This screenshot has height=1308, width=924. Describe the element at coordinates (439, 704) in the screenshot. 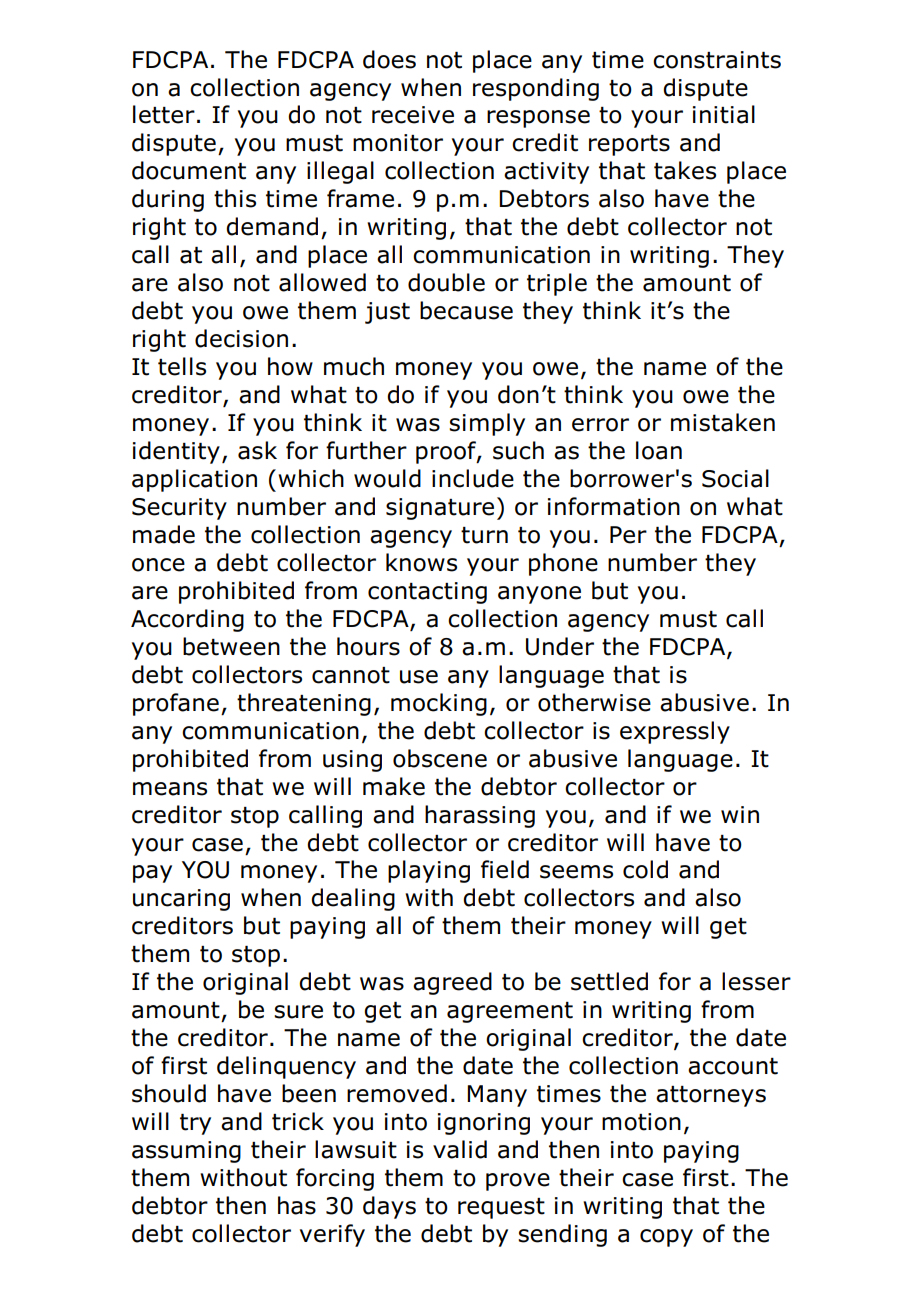

I see `mocking` at that location.
